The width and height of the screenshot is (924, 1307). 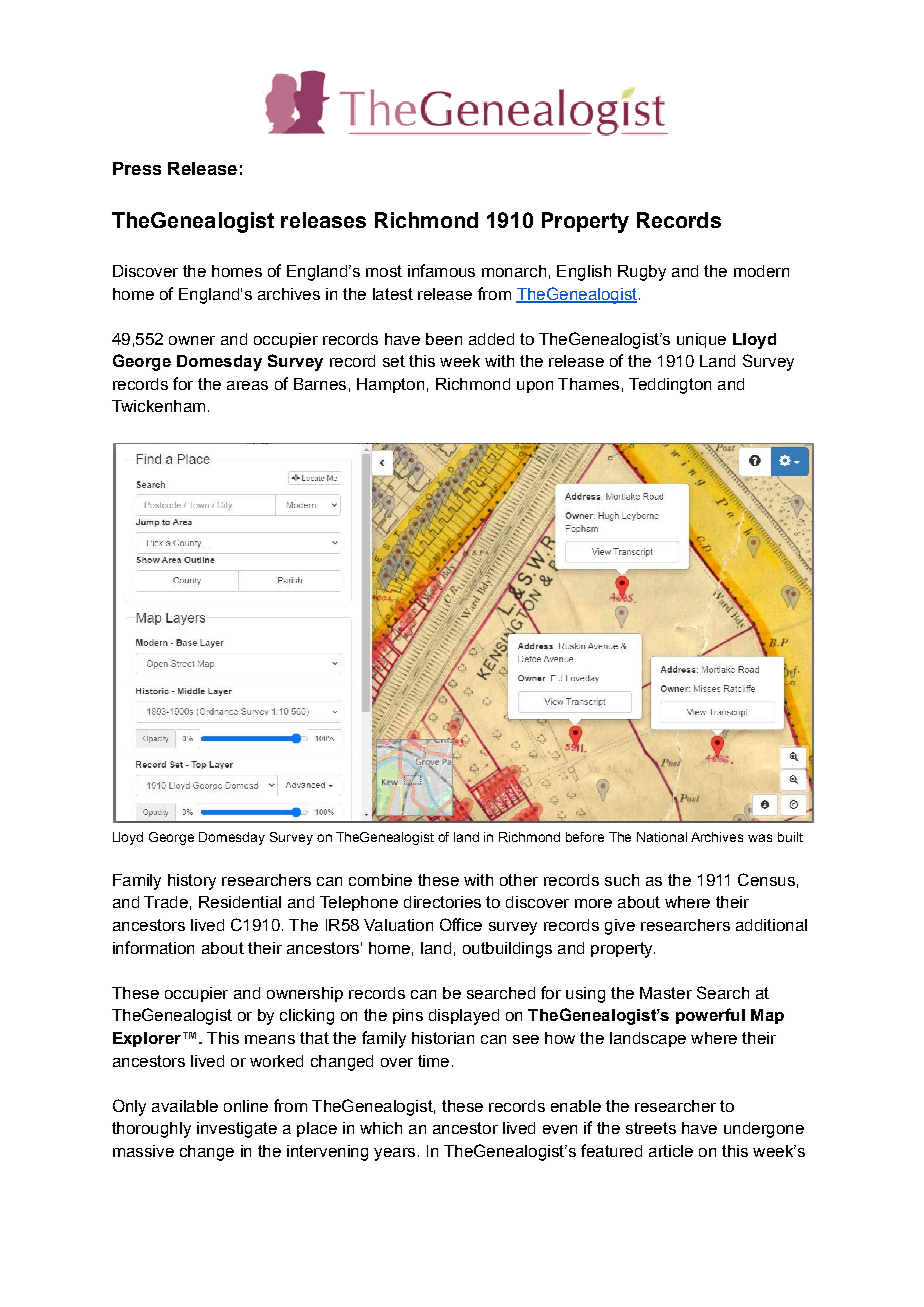 I want to click on infamous, so click(x=441, y=270).
